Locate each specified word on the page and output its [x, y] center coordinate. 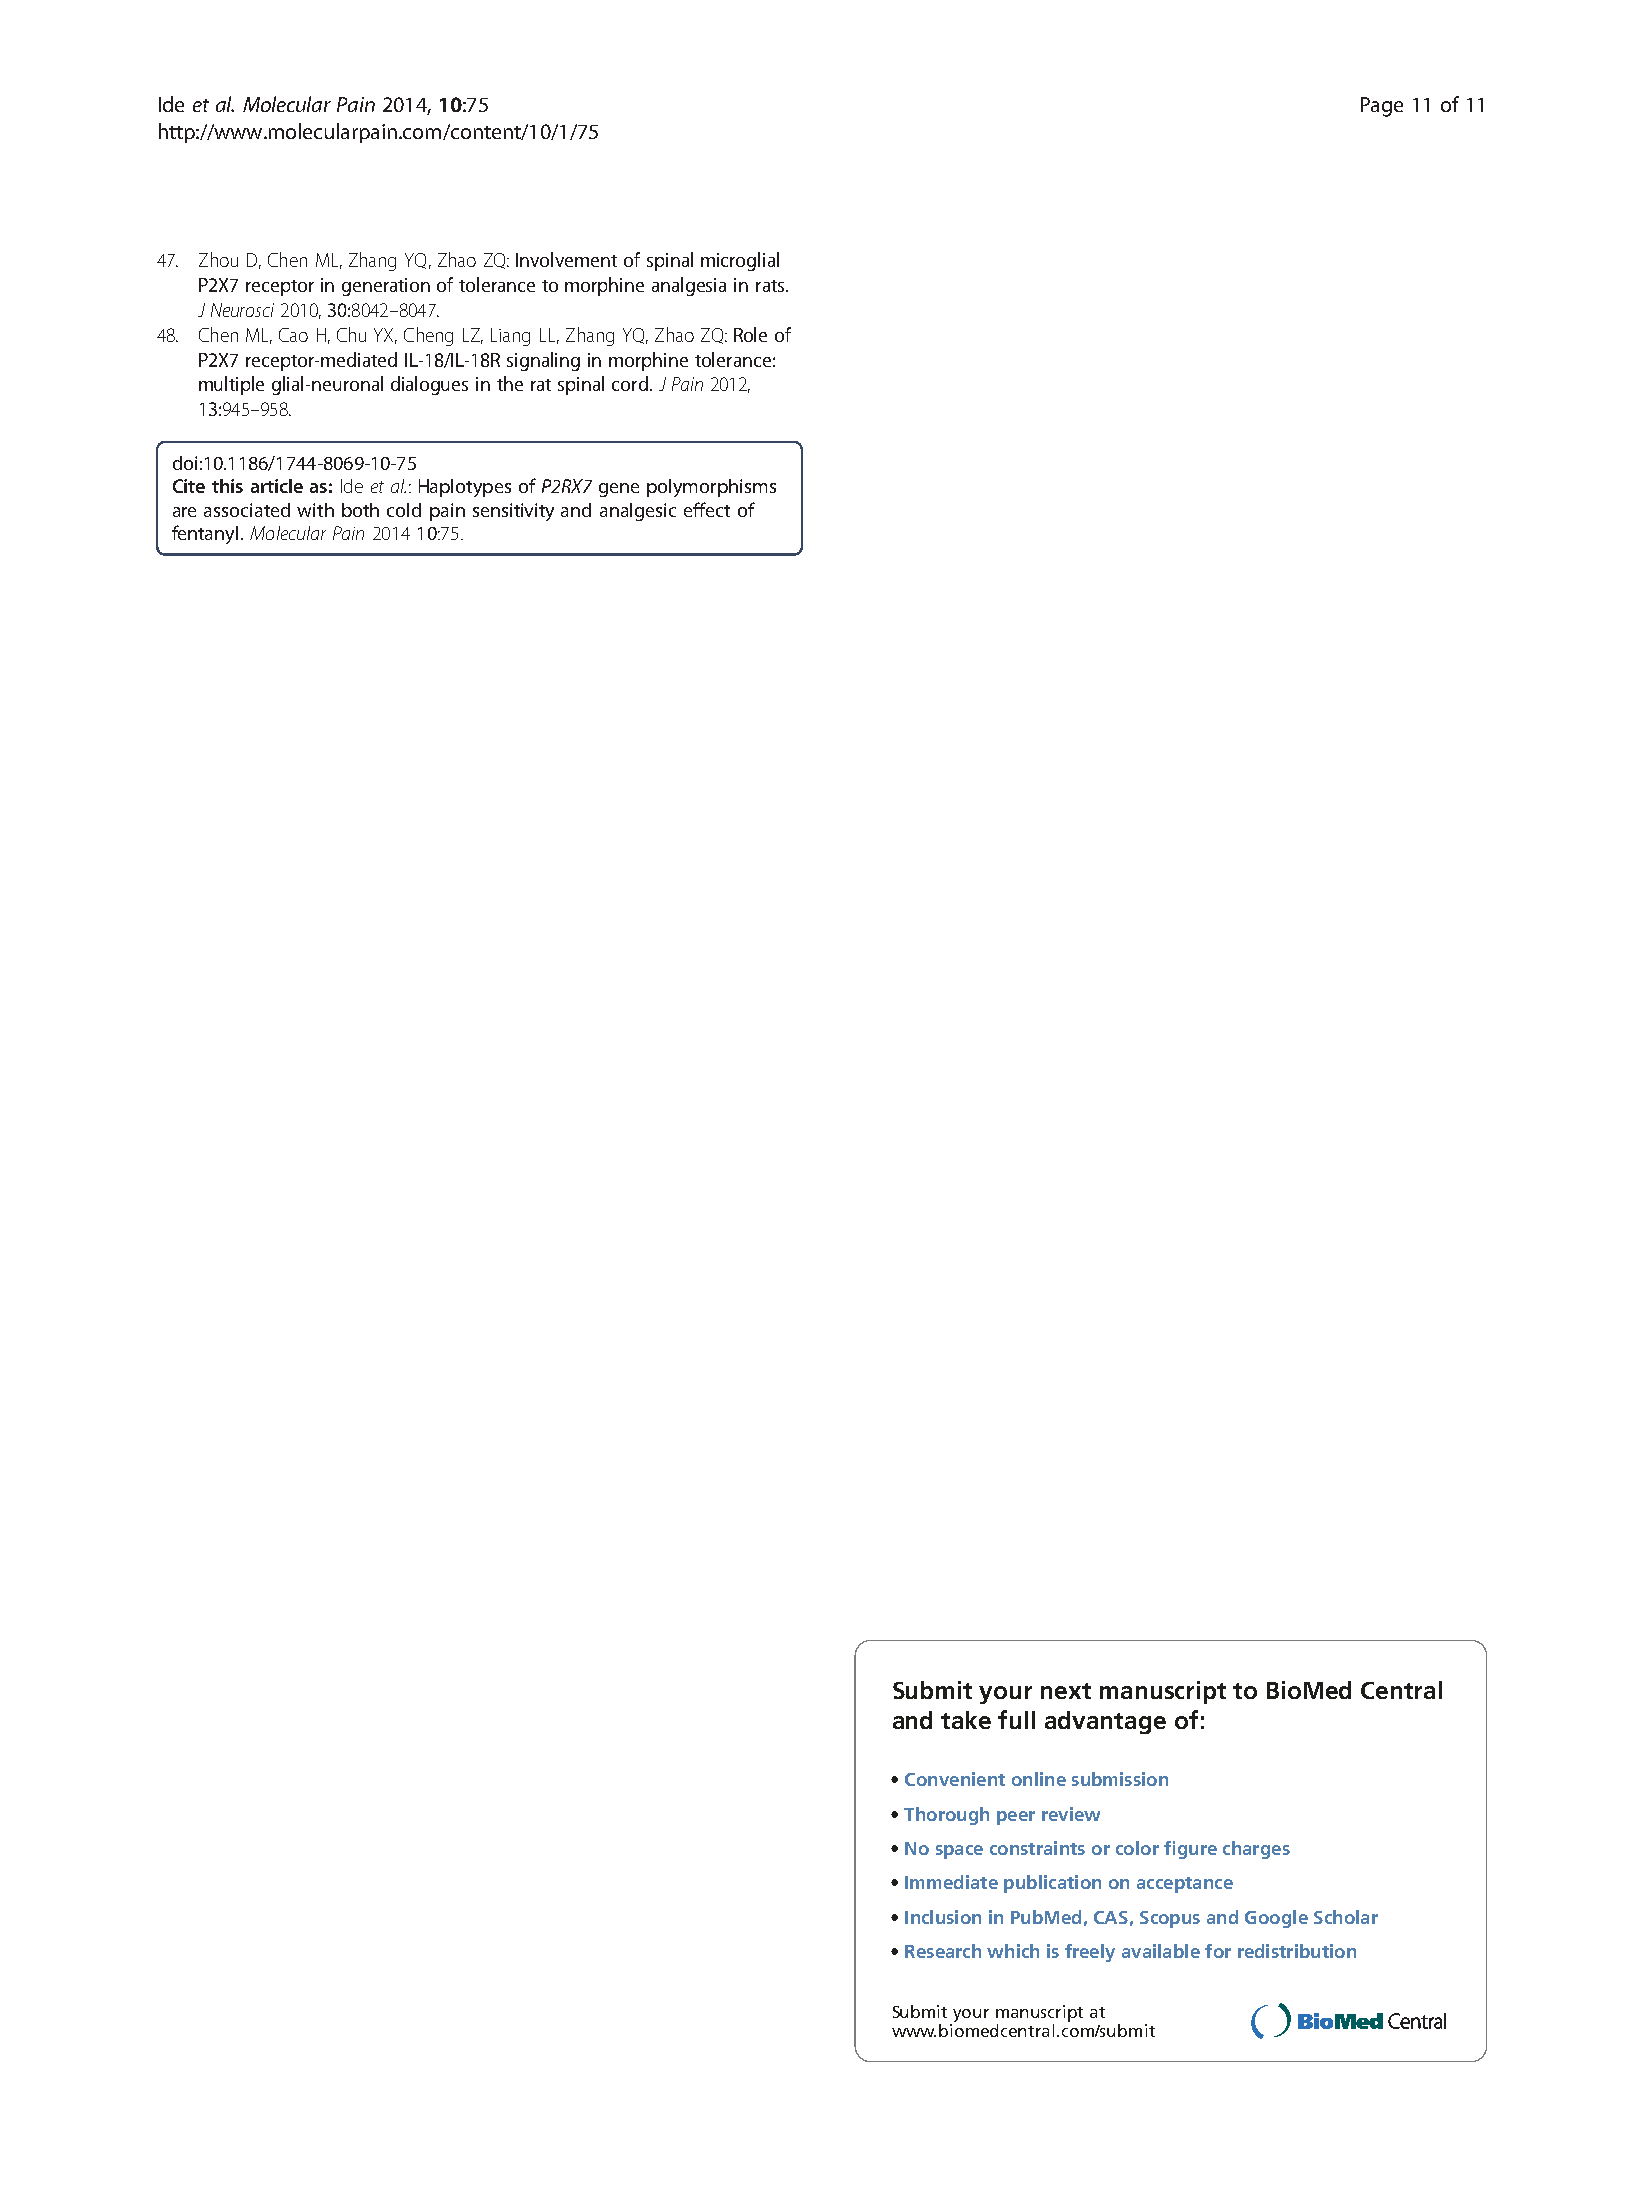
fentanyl [207, 534]
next [1066, 1691]
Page [1382, 107]
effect [707, 509]
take [966, 1720]
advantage [1105, 1722]
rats [771, 286]
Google [1276, 1919]
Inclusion [943, 1917]
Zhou [218, 259]
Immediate [951, 1882]
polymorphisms [711, 488]
